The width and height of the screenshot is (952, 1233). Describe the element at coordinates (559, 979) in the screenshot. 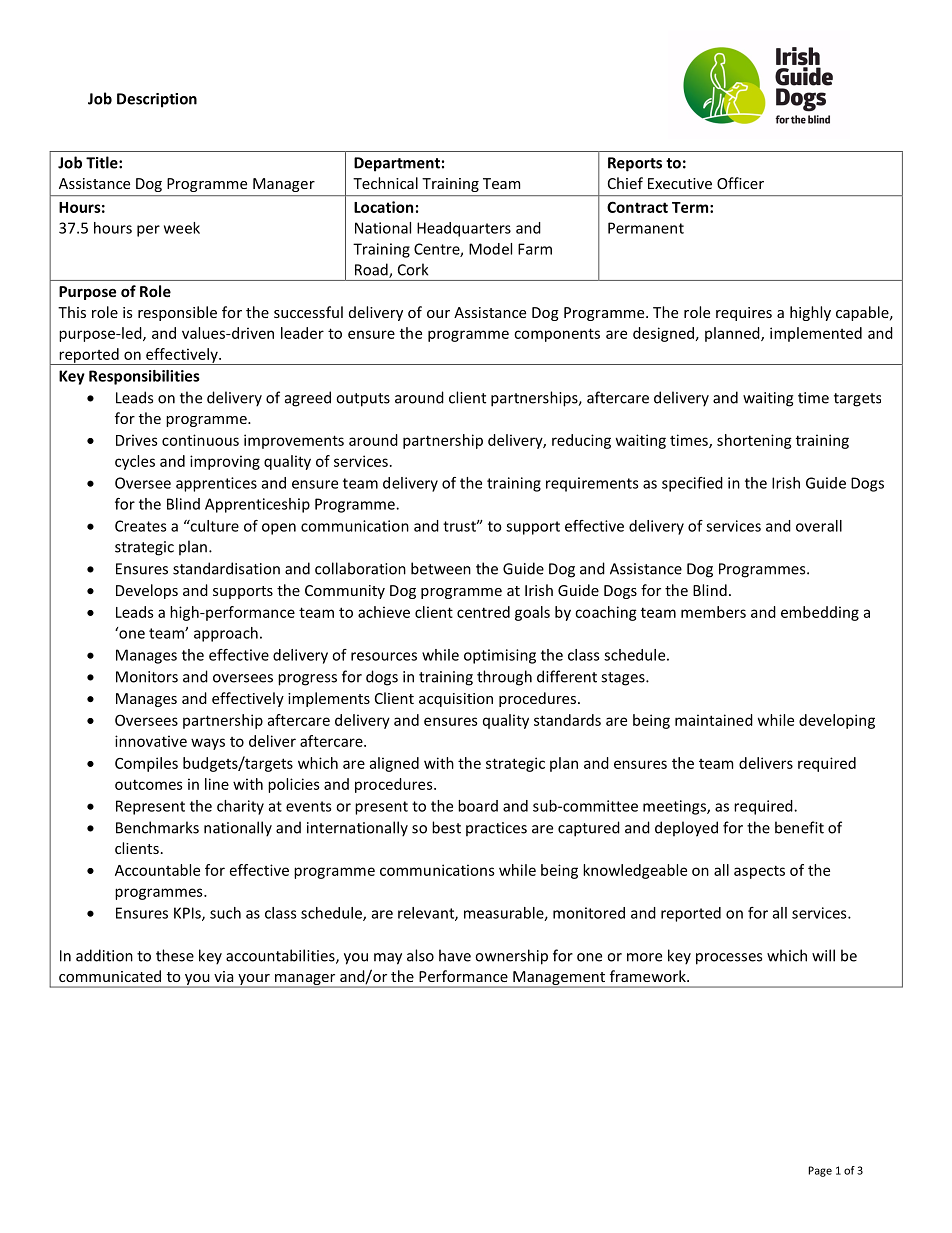

I see `Management` at that location.
